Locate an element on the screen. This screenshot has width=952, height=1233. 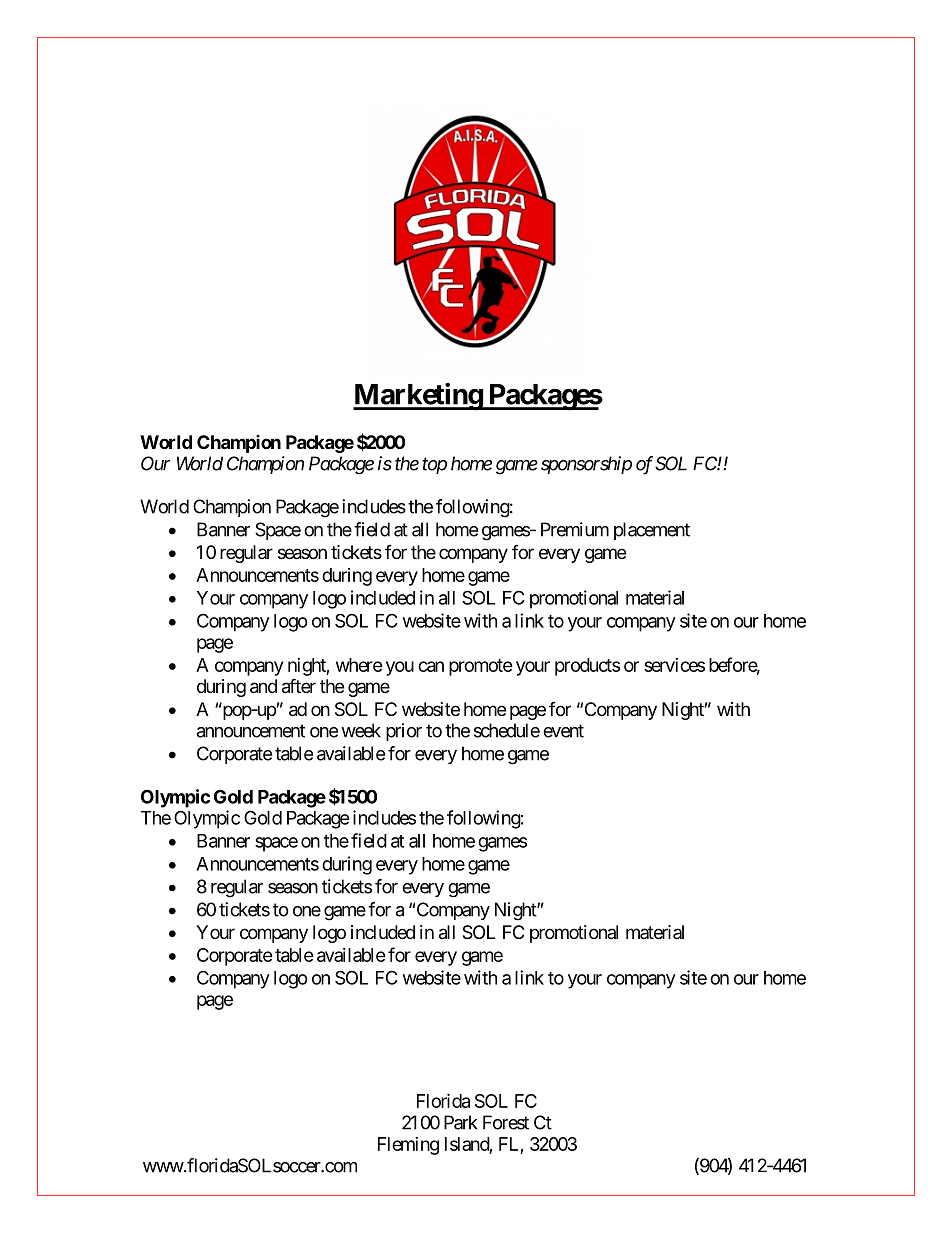
placement is located at coordinates (652, 531).
